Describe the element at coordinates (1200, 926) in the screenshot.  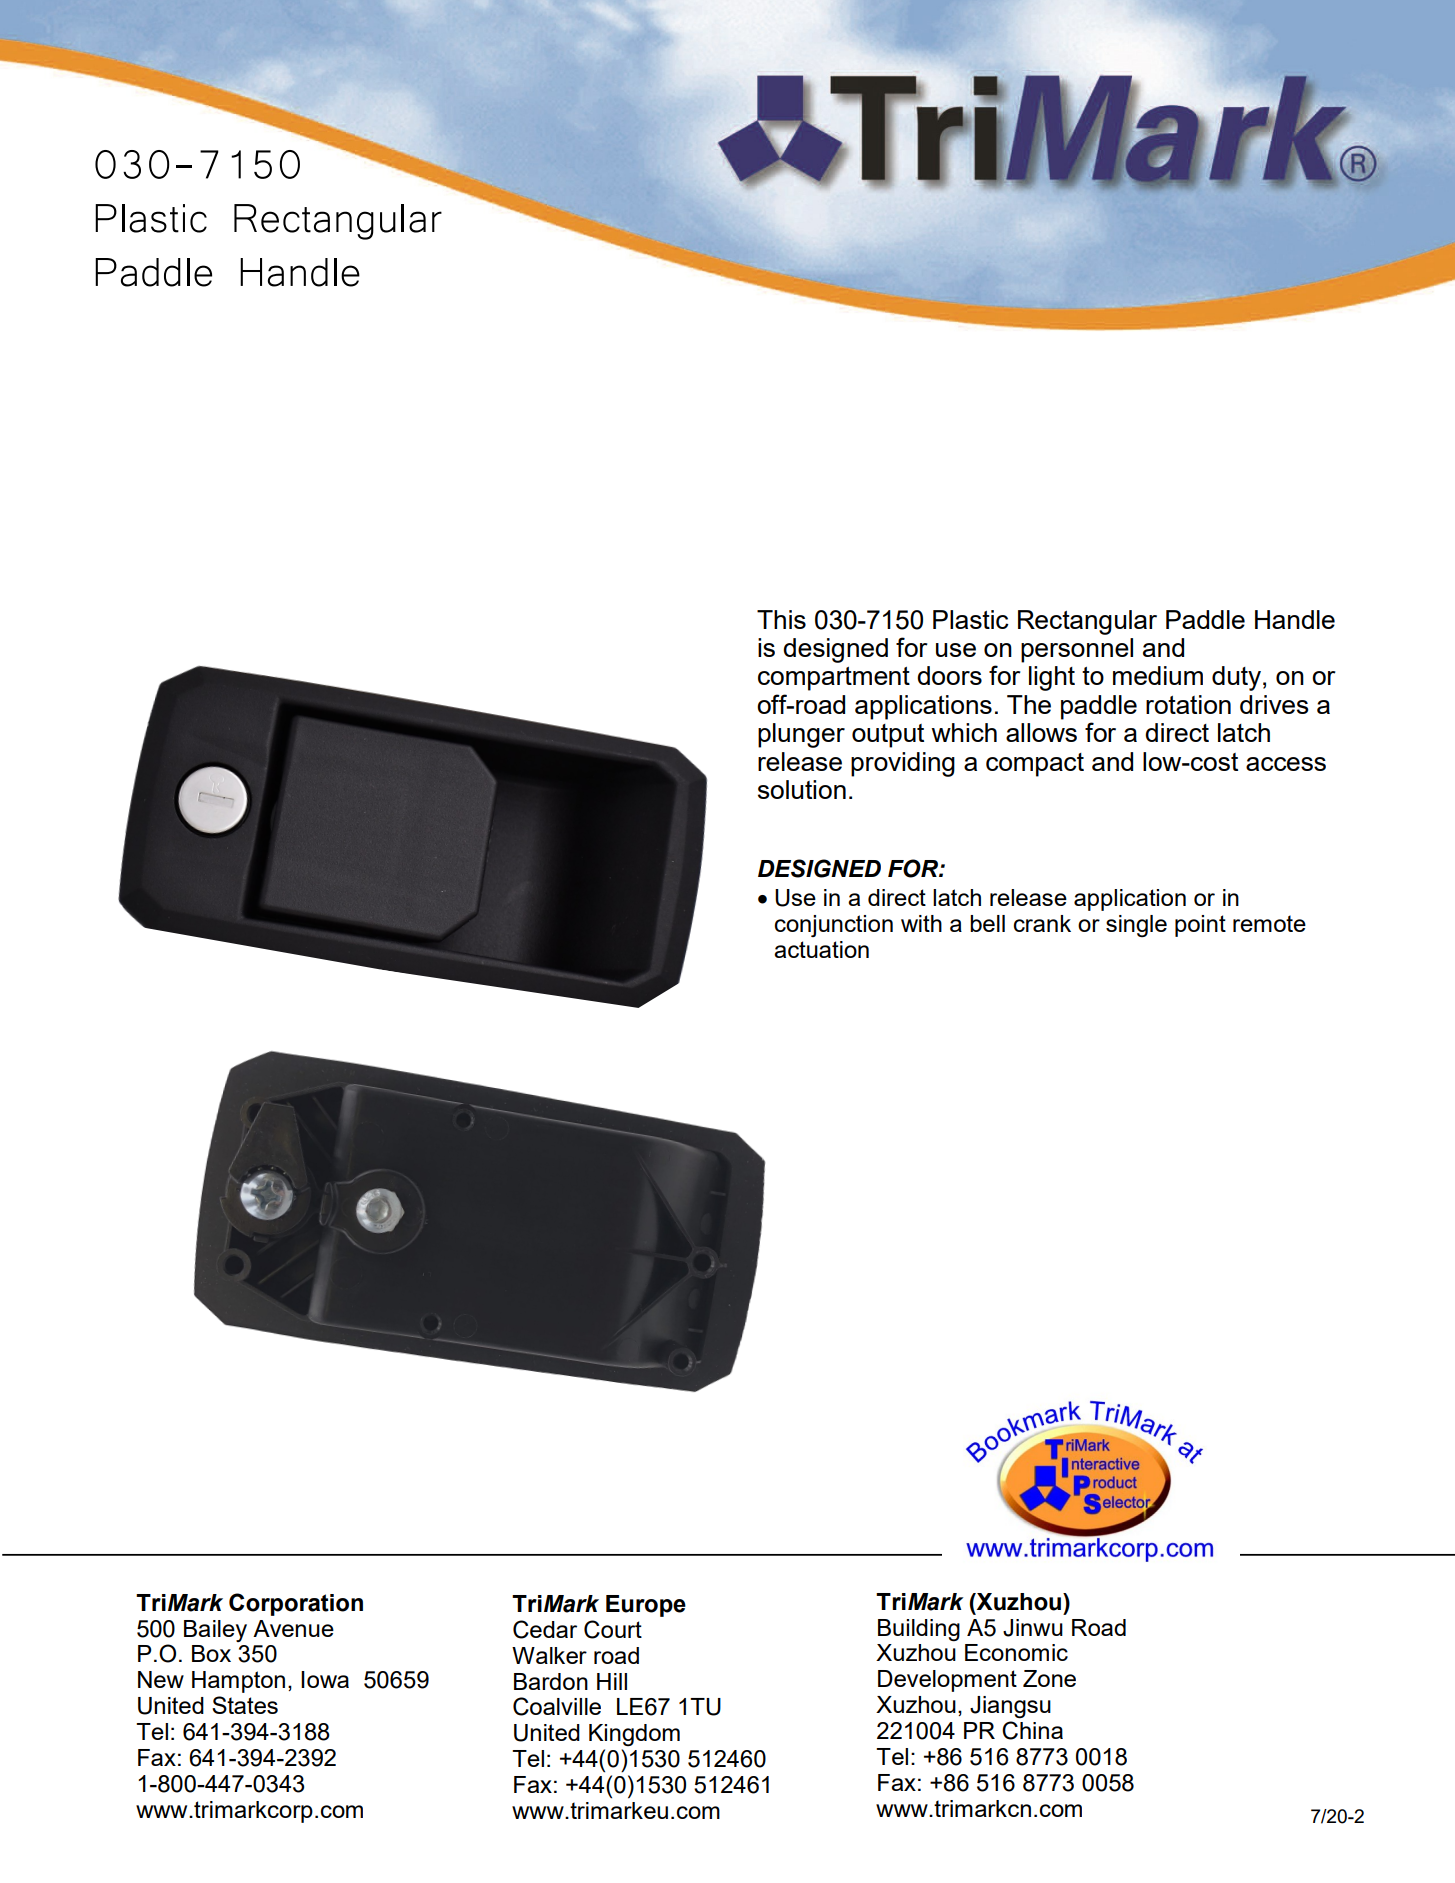
I see `point` at that location.
